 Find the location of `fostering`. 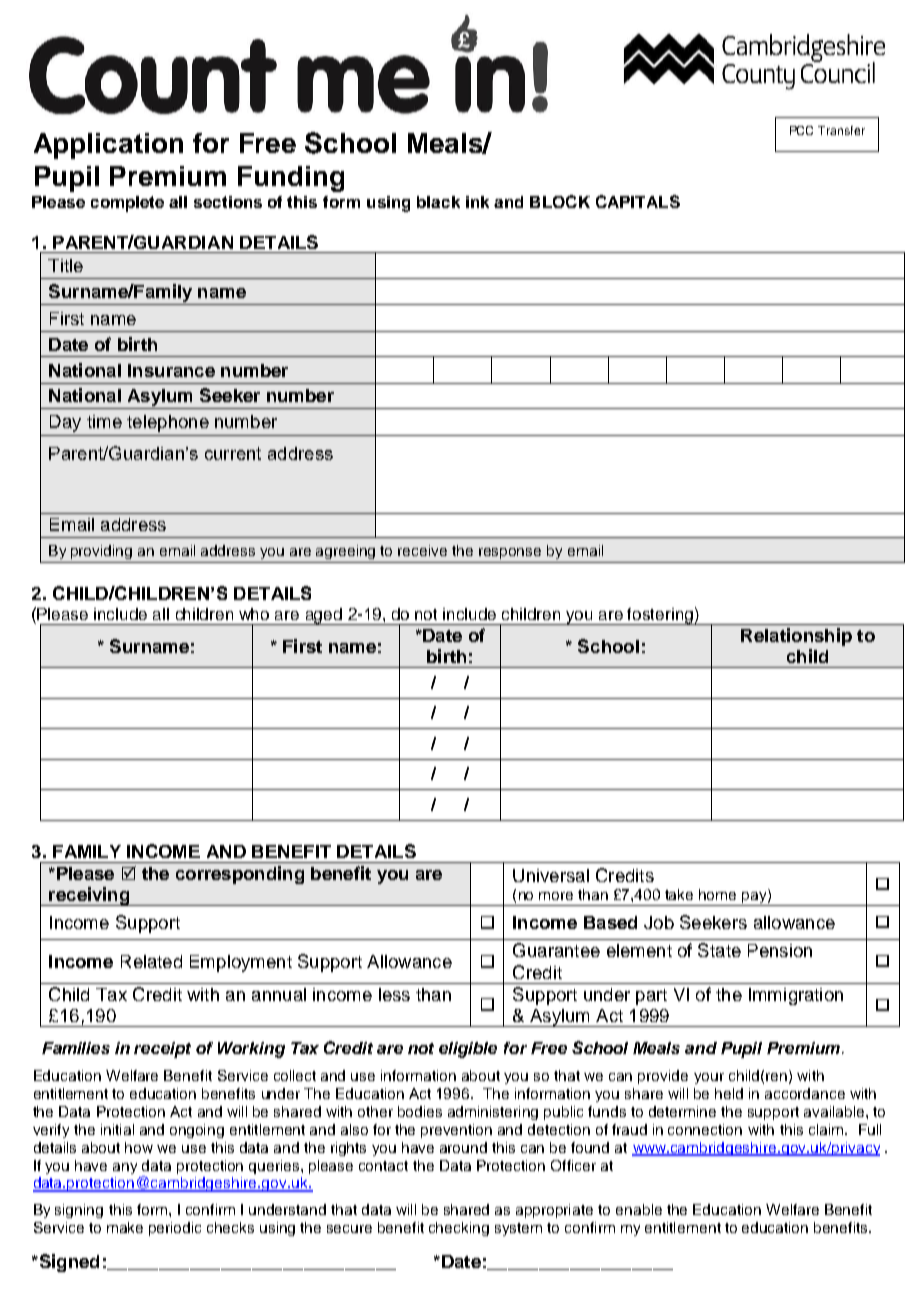

fostering is located at coordinates (660, 616).
